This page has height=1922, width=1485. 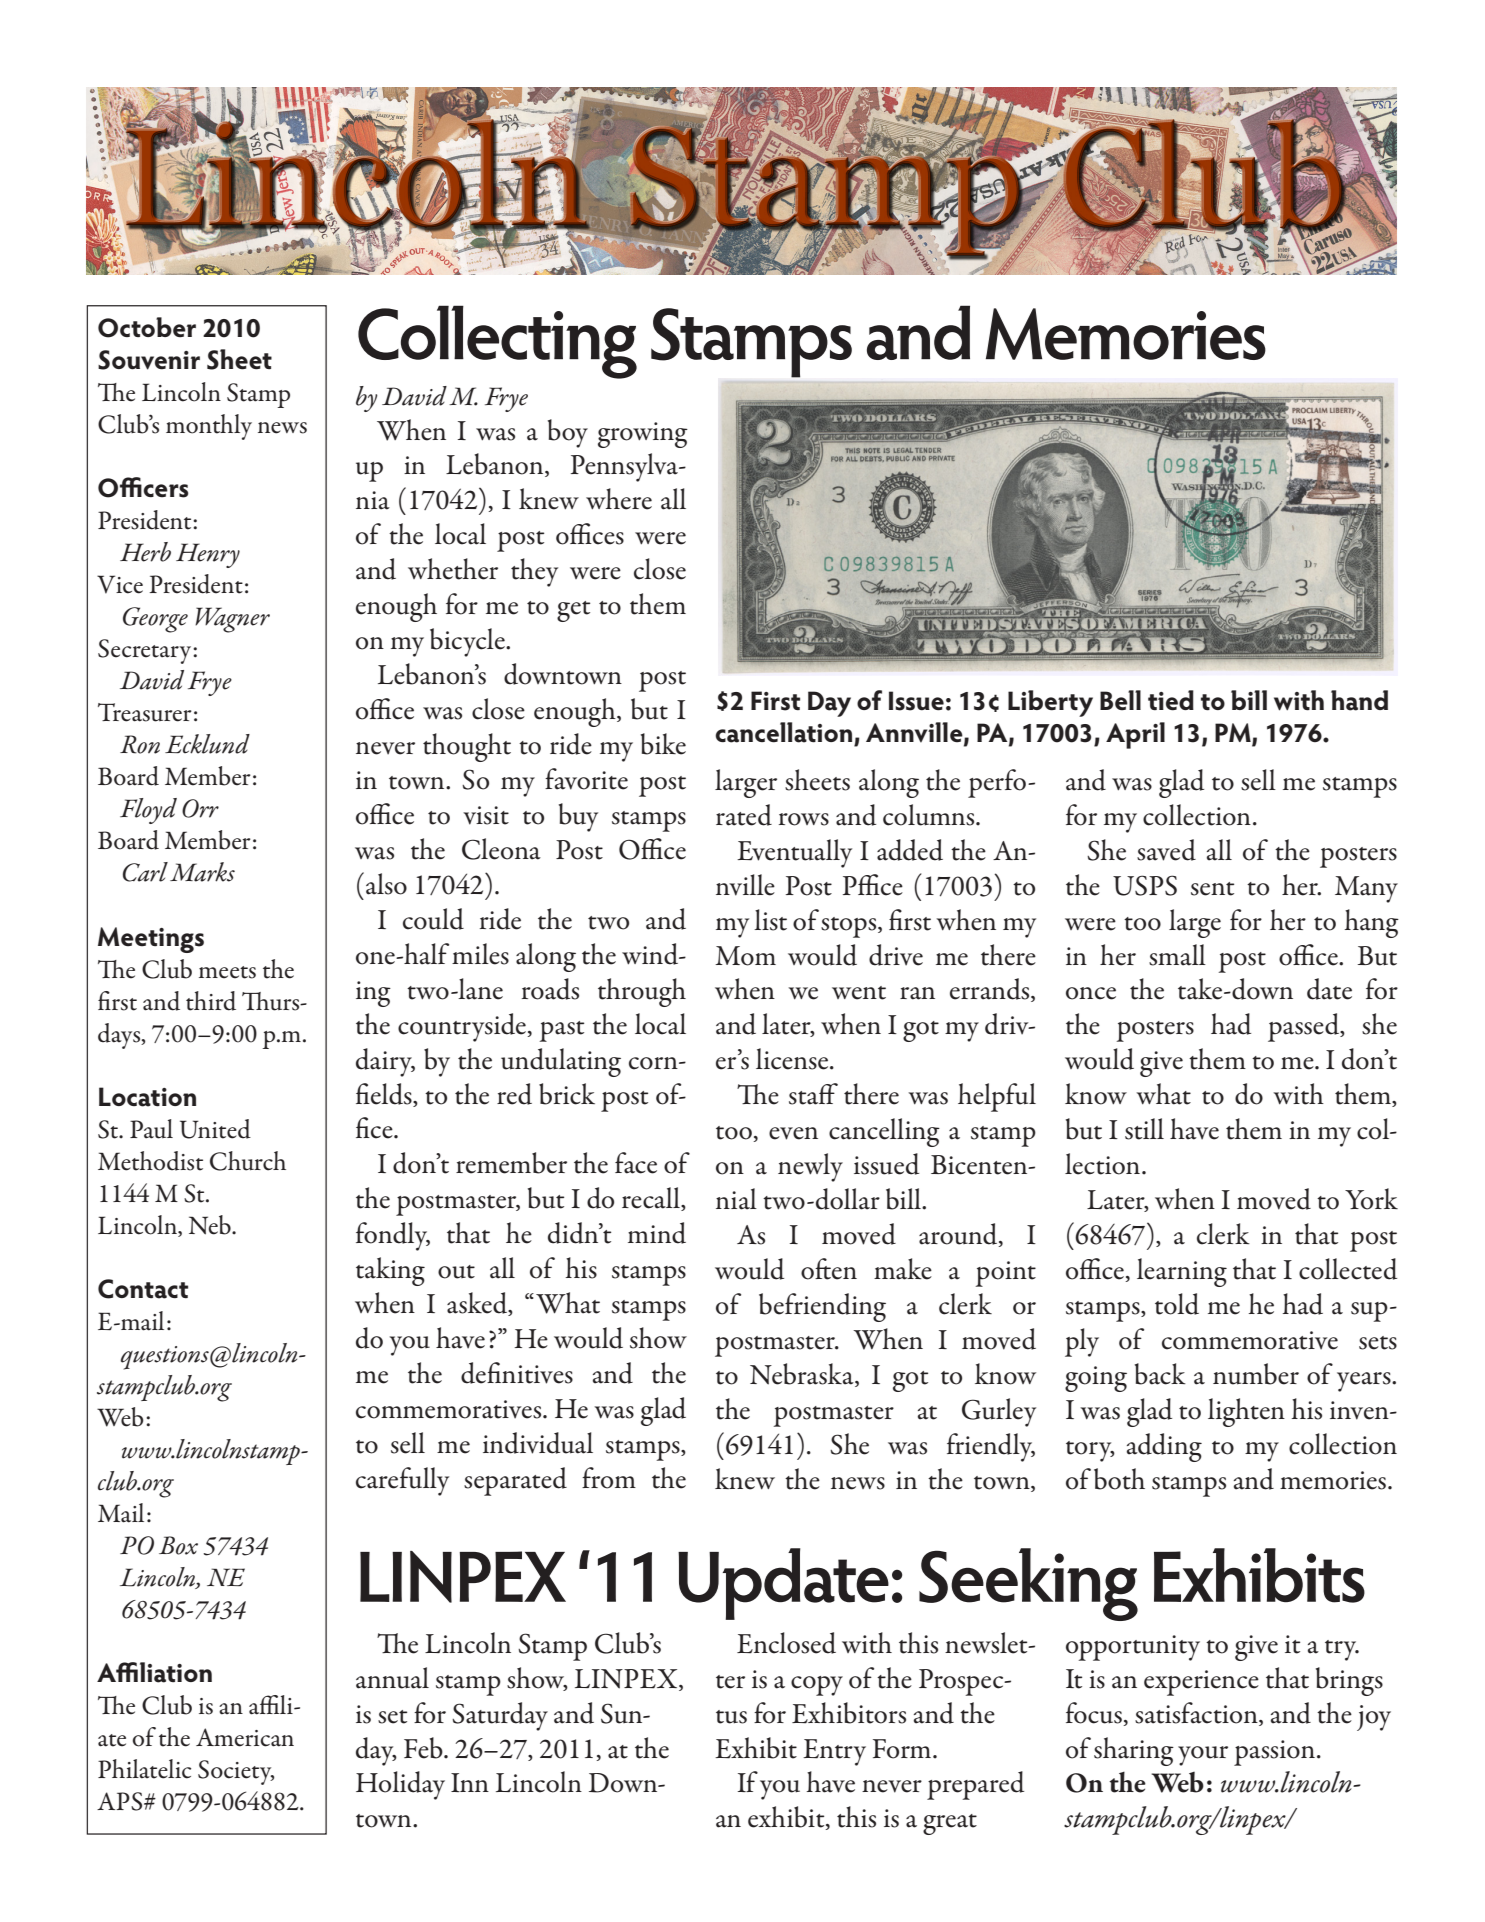 I want to click on mind, so click(x=657, y=1233).
